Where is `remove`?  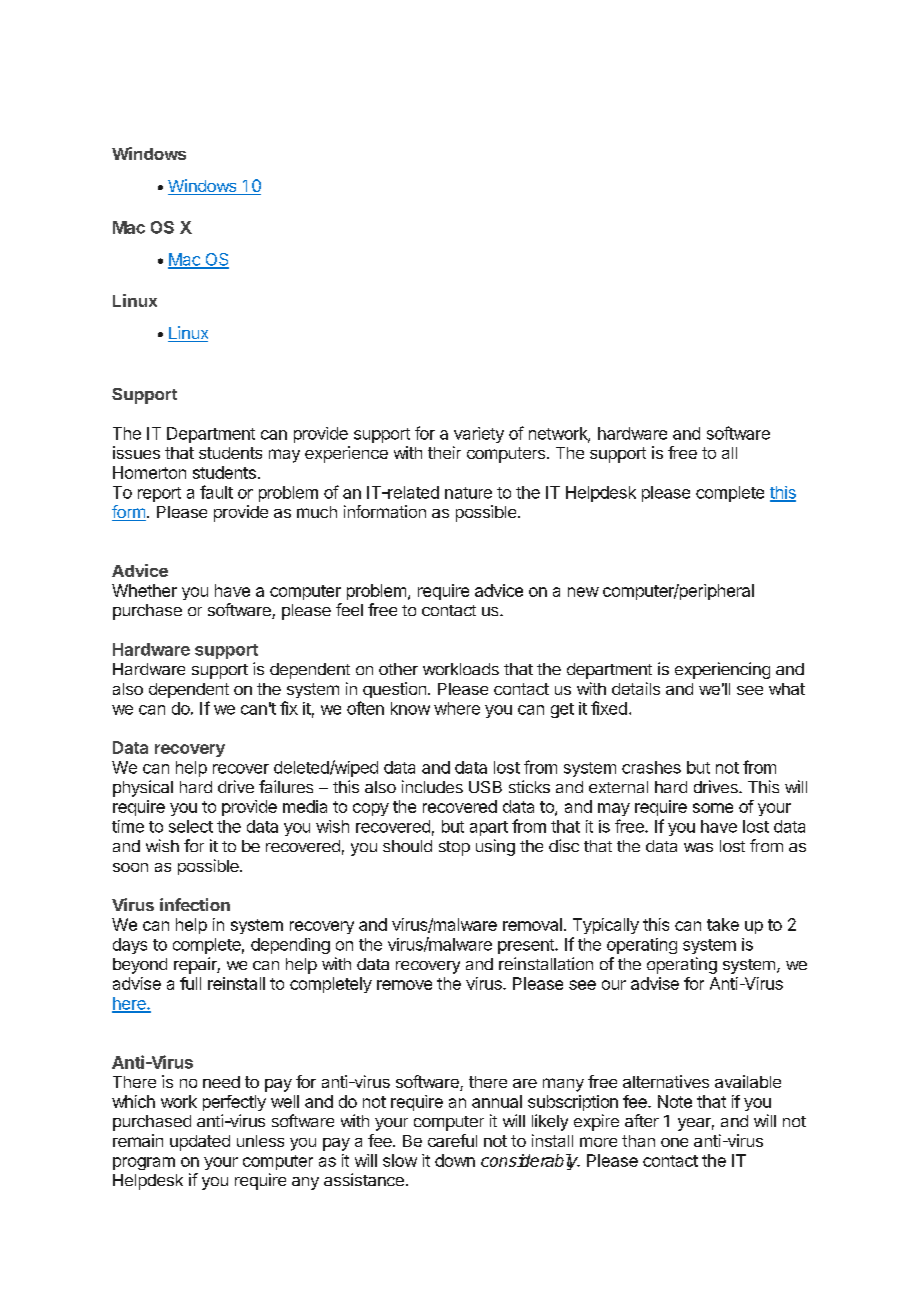
remove is located at coordinates (404, 985).
